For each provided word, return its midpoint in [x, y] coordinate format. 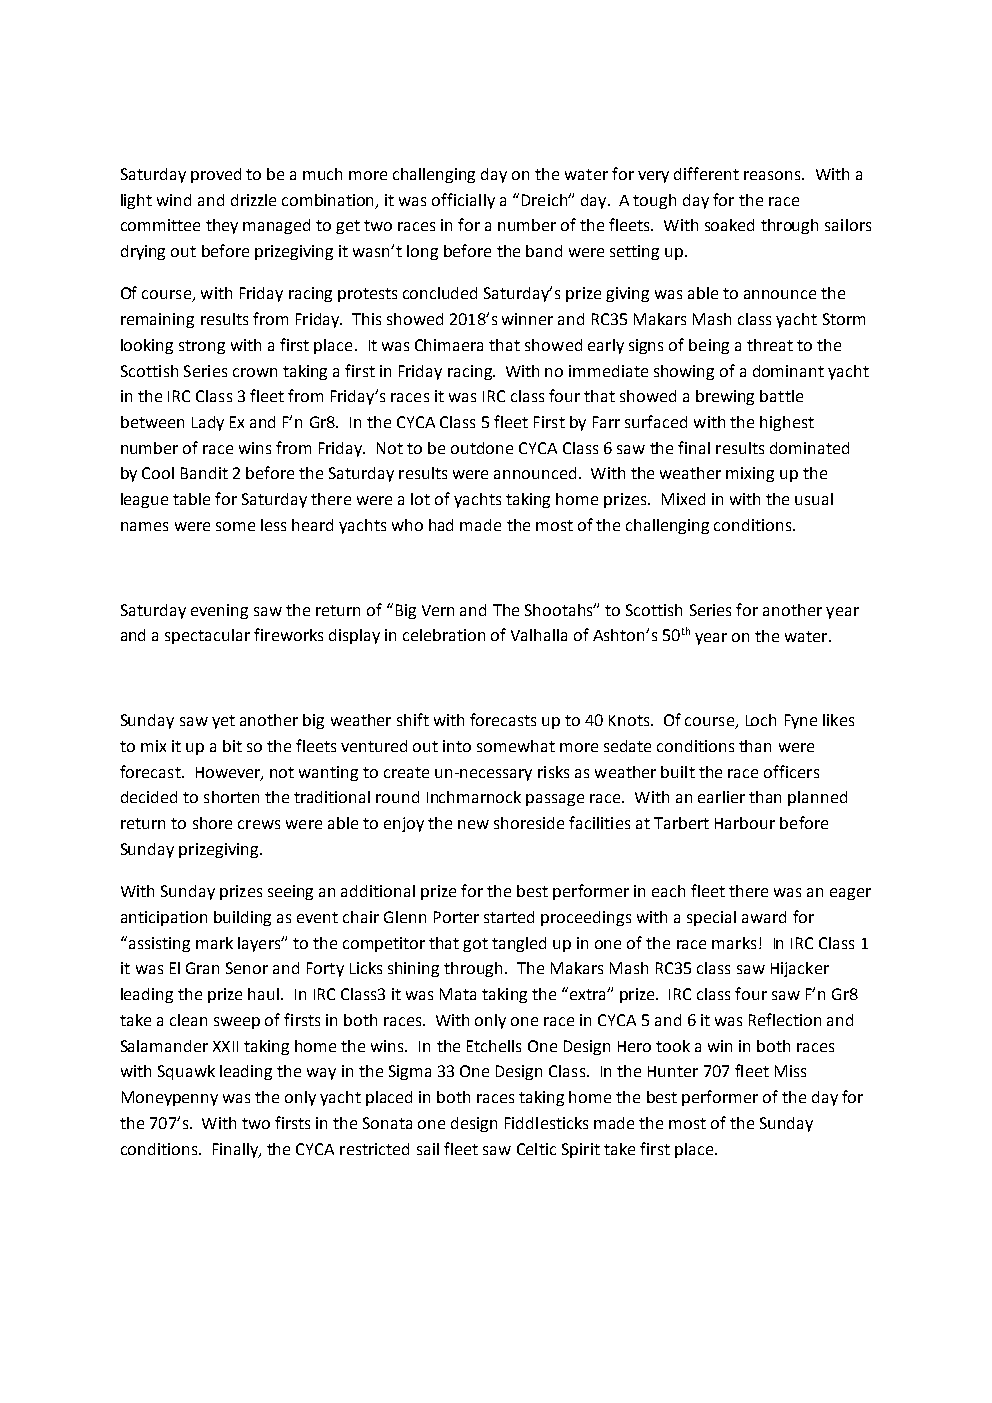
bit [232, 746]
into [457, 746]
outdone [482, 448]
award [764, 917]
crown [255, 372]
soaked [729, 225]
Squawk [186, 1072]
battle [781, 396]
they [222, 226]
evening [219, 611]
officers [791, 771]
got [475, 945]
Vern [438, 610]
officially [463, 201]
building [242, 918]
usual [814, 499]
